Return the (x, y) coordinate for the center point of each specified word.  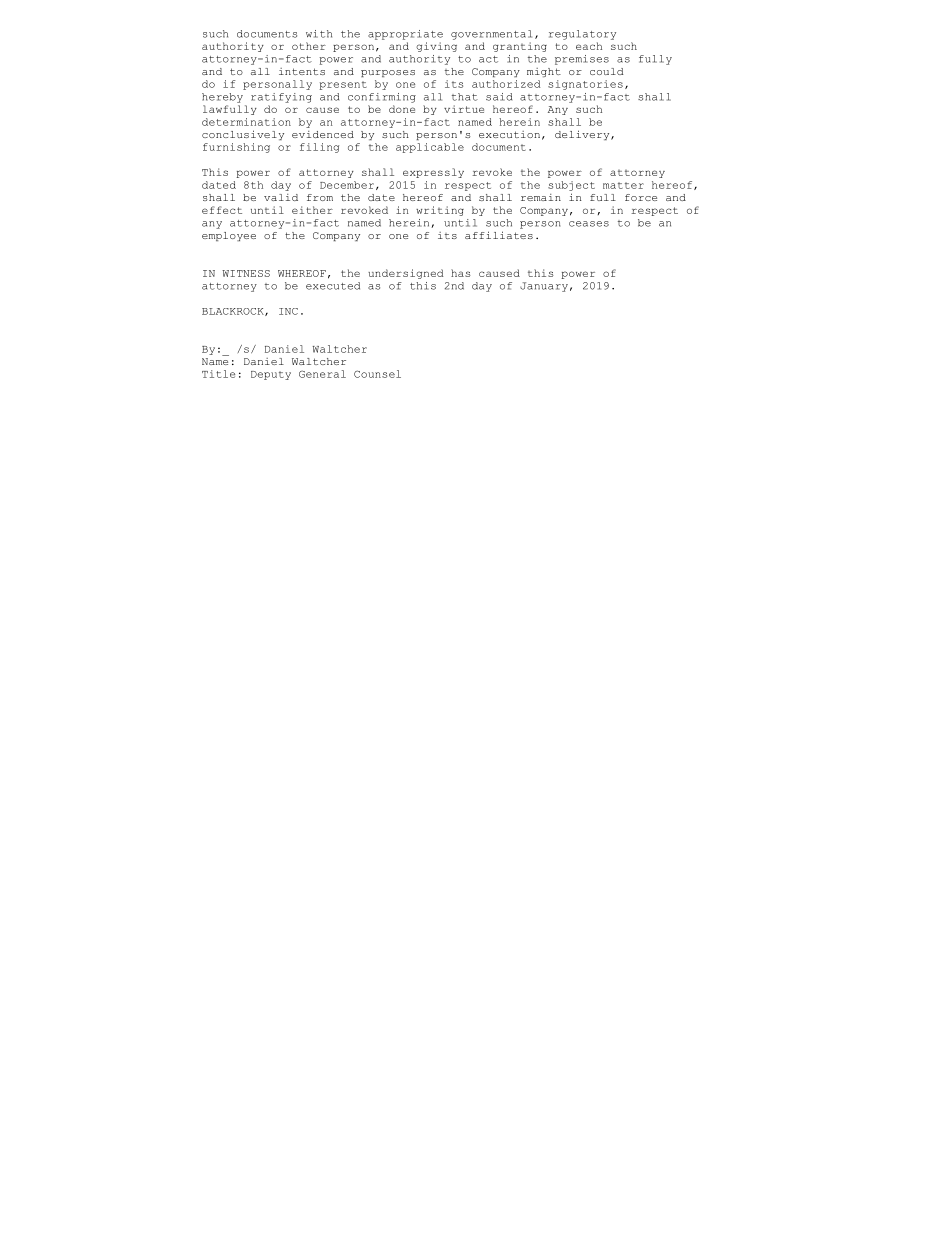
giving (436, 47)
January (544, 287)
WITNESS (246, 273)
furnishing (236, 148)
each (589, 46)
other (309, 46)
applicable (430, 148)
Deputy (271, 375)
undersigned (405, 274)
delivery (583, 135)
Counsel (377, 374)
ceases (589, 224)
